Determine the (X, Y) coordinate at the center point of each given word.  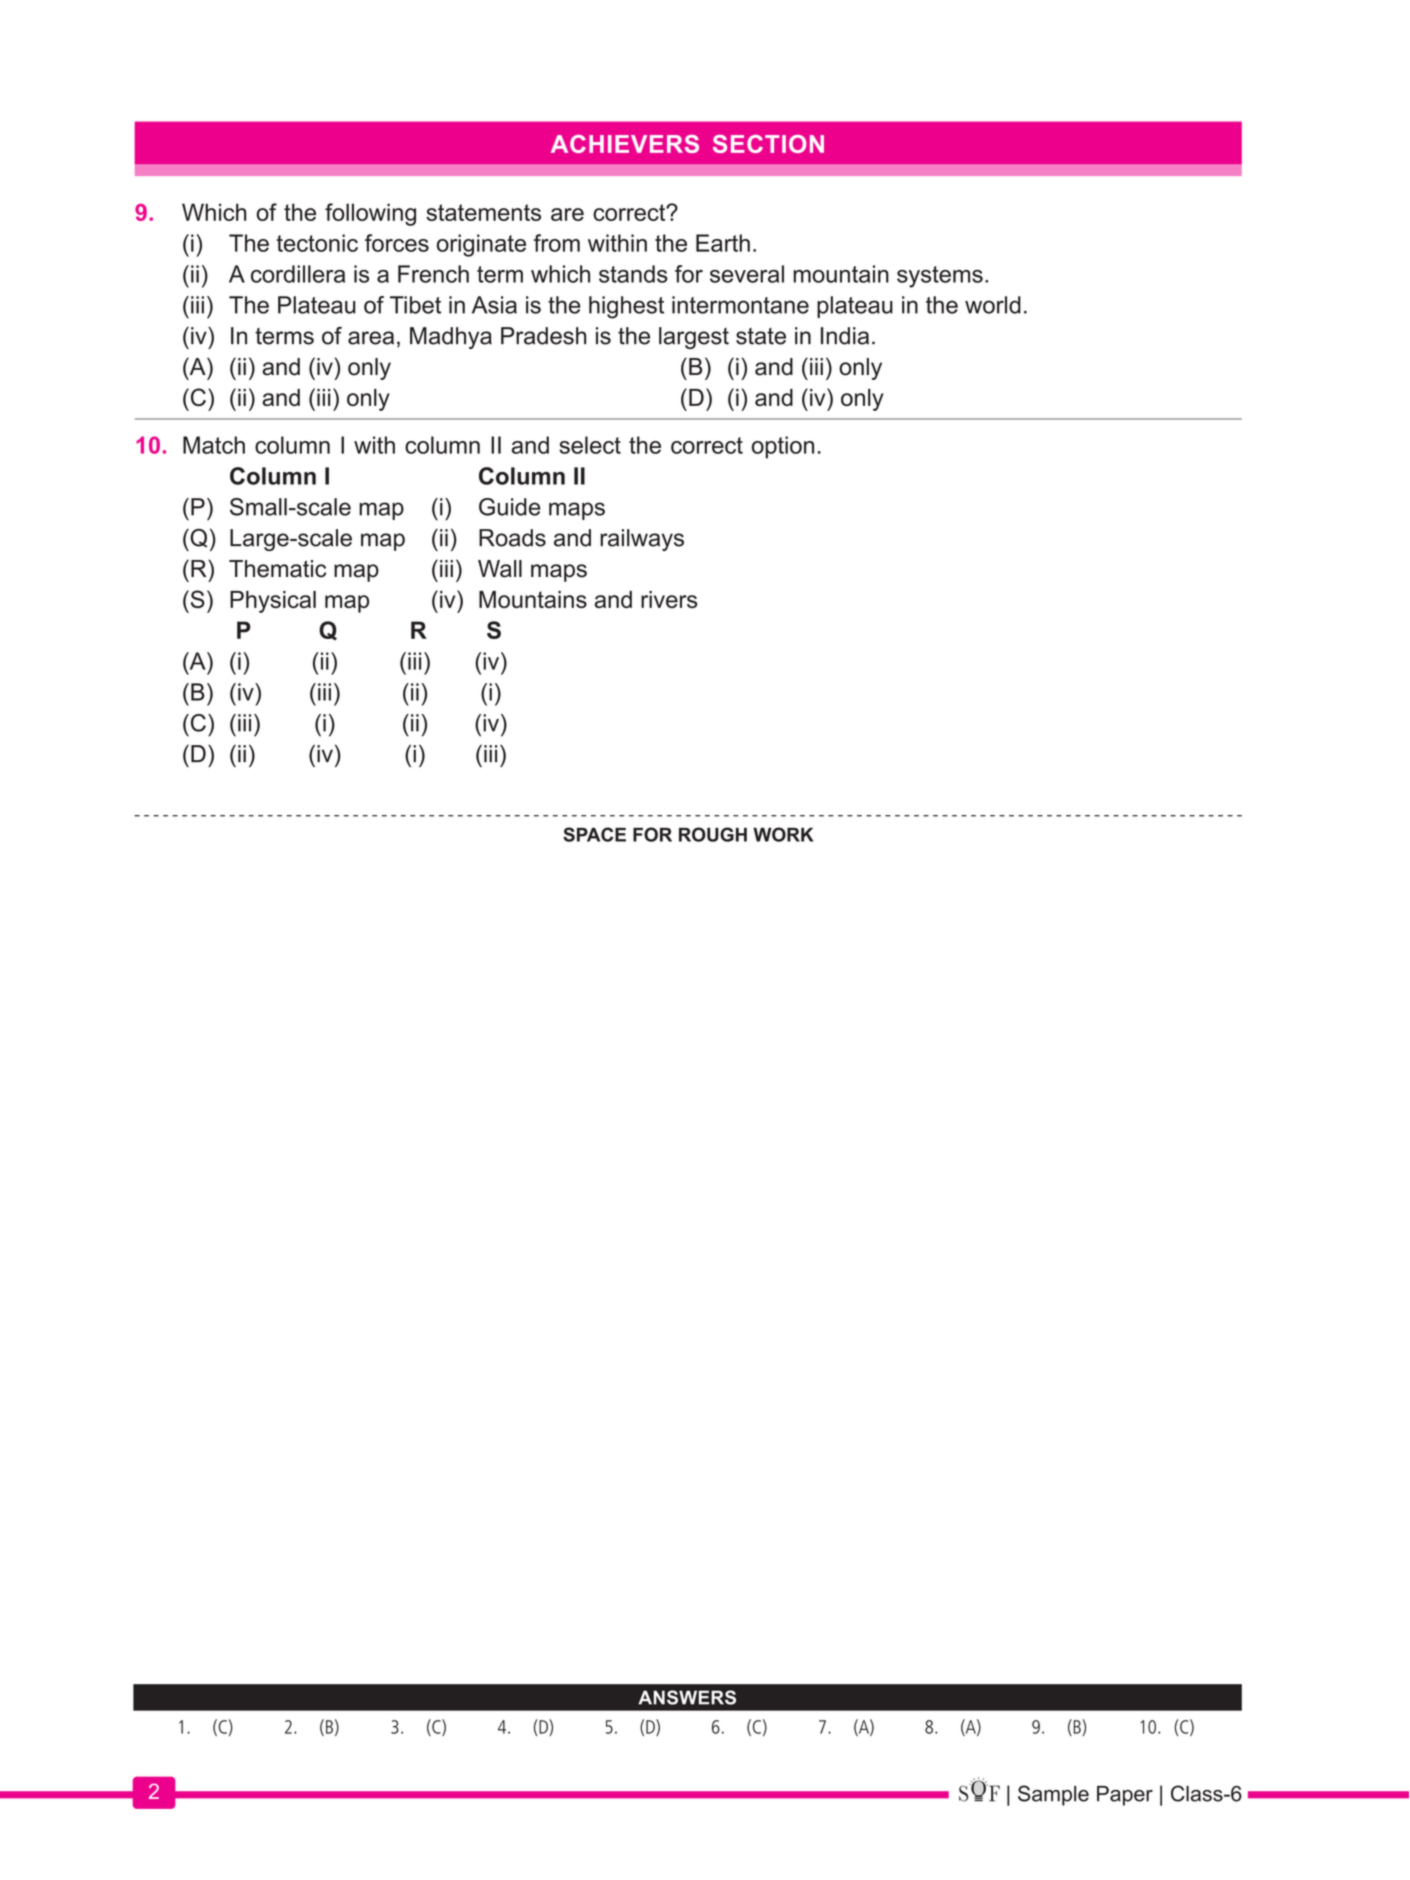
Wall (500, 569)
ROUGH (713, 834)
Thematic (277, 569)
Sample (1053, 1795)
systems (940, 277)
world (993, 305)
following (370, 214)
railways (642, 540)
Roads (512, 538)
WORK (783, 834)
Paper (1125, 1796)
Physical (273, 602)
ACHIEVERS (625, 144)
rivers (669, 599)
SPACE (594, 834)
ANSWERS (687, 1697)
